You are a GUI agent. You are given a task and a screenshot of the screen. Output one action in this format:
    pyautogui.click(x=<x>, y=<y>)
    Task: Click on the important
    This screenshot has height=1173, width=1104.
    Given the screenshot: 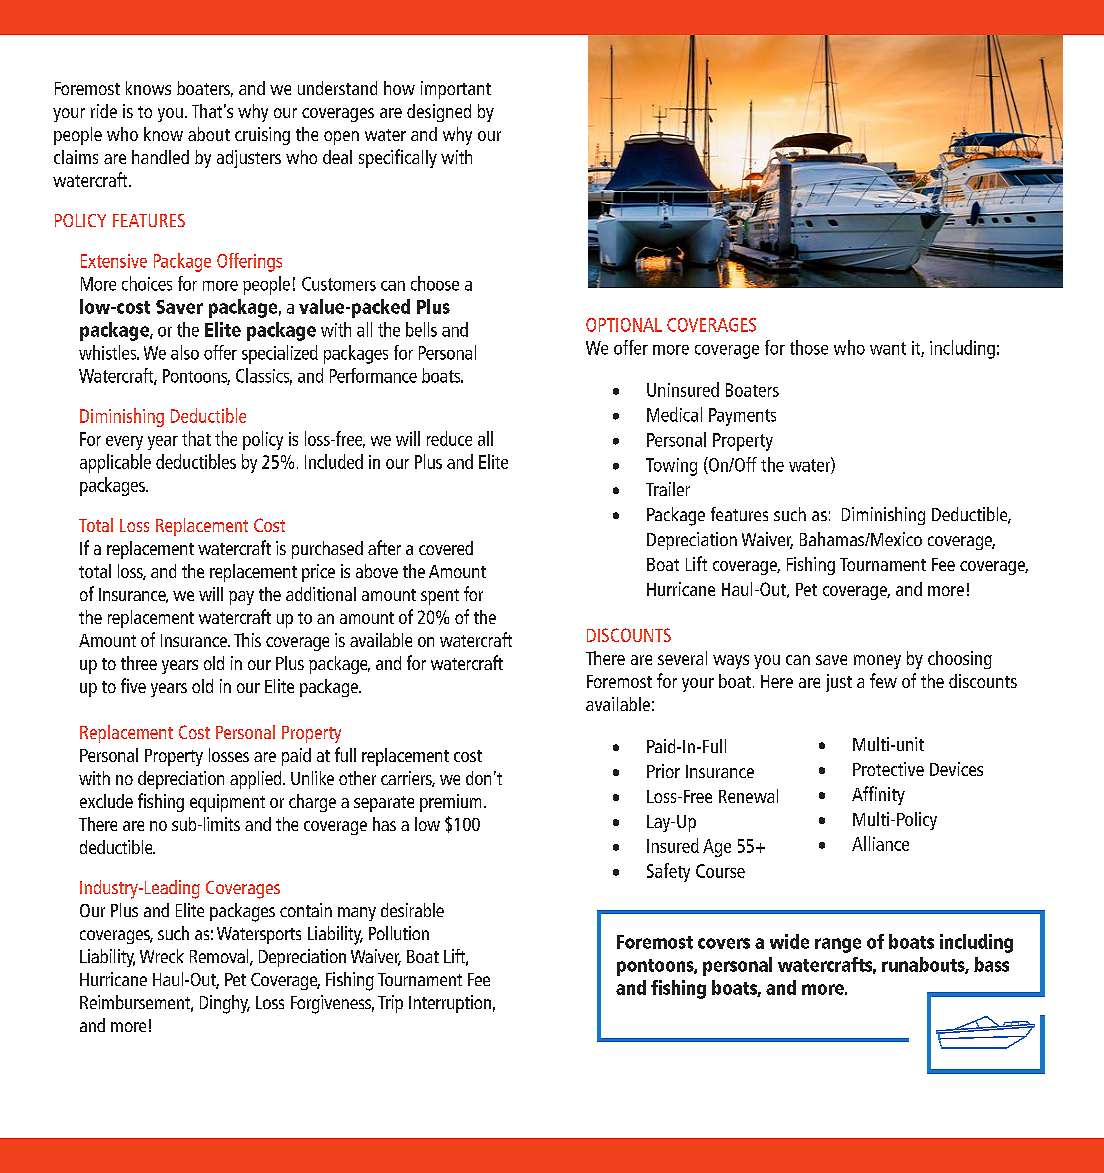 What is the action you would take?
    pyautogui.click(x=456, y=90)
